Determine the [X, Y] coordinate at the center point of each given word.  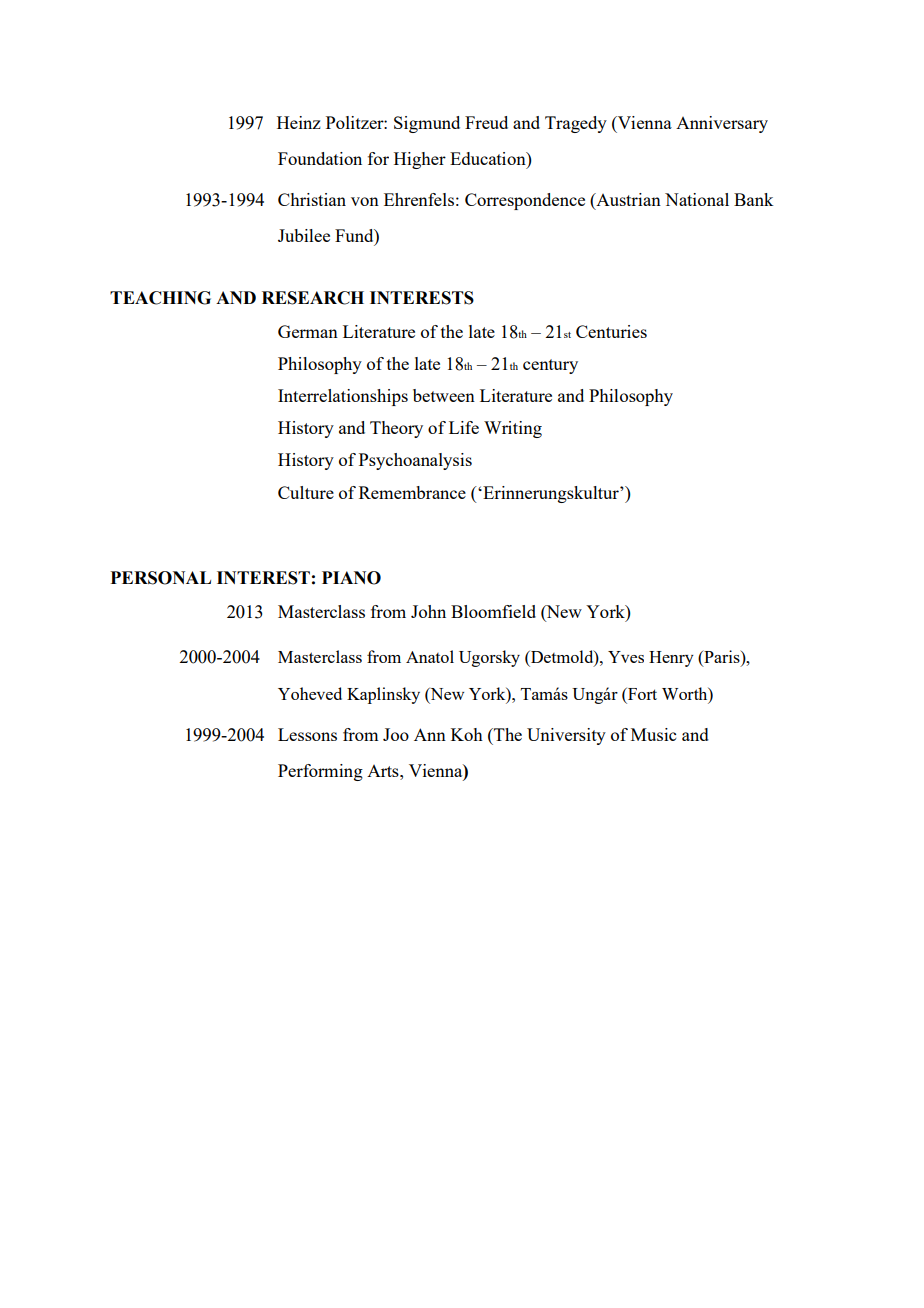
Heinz [299, 122]
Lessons [307, 734]
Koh [467, 734]
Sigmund [427, 124]
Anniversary [722, 124]
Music [653, 734]
